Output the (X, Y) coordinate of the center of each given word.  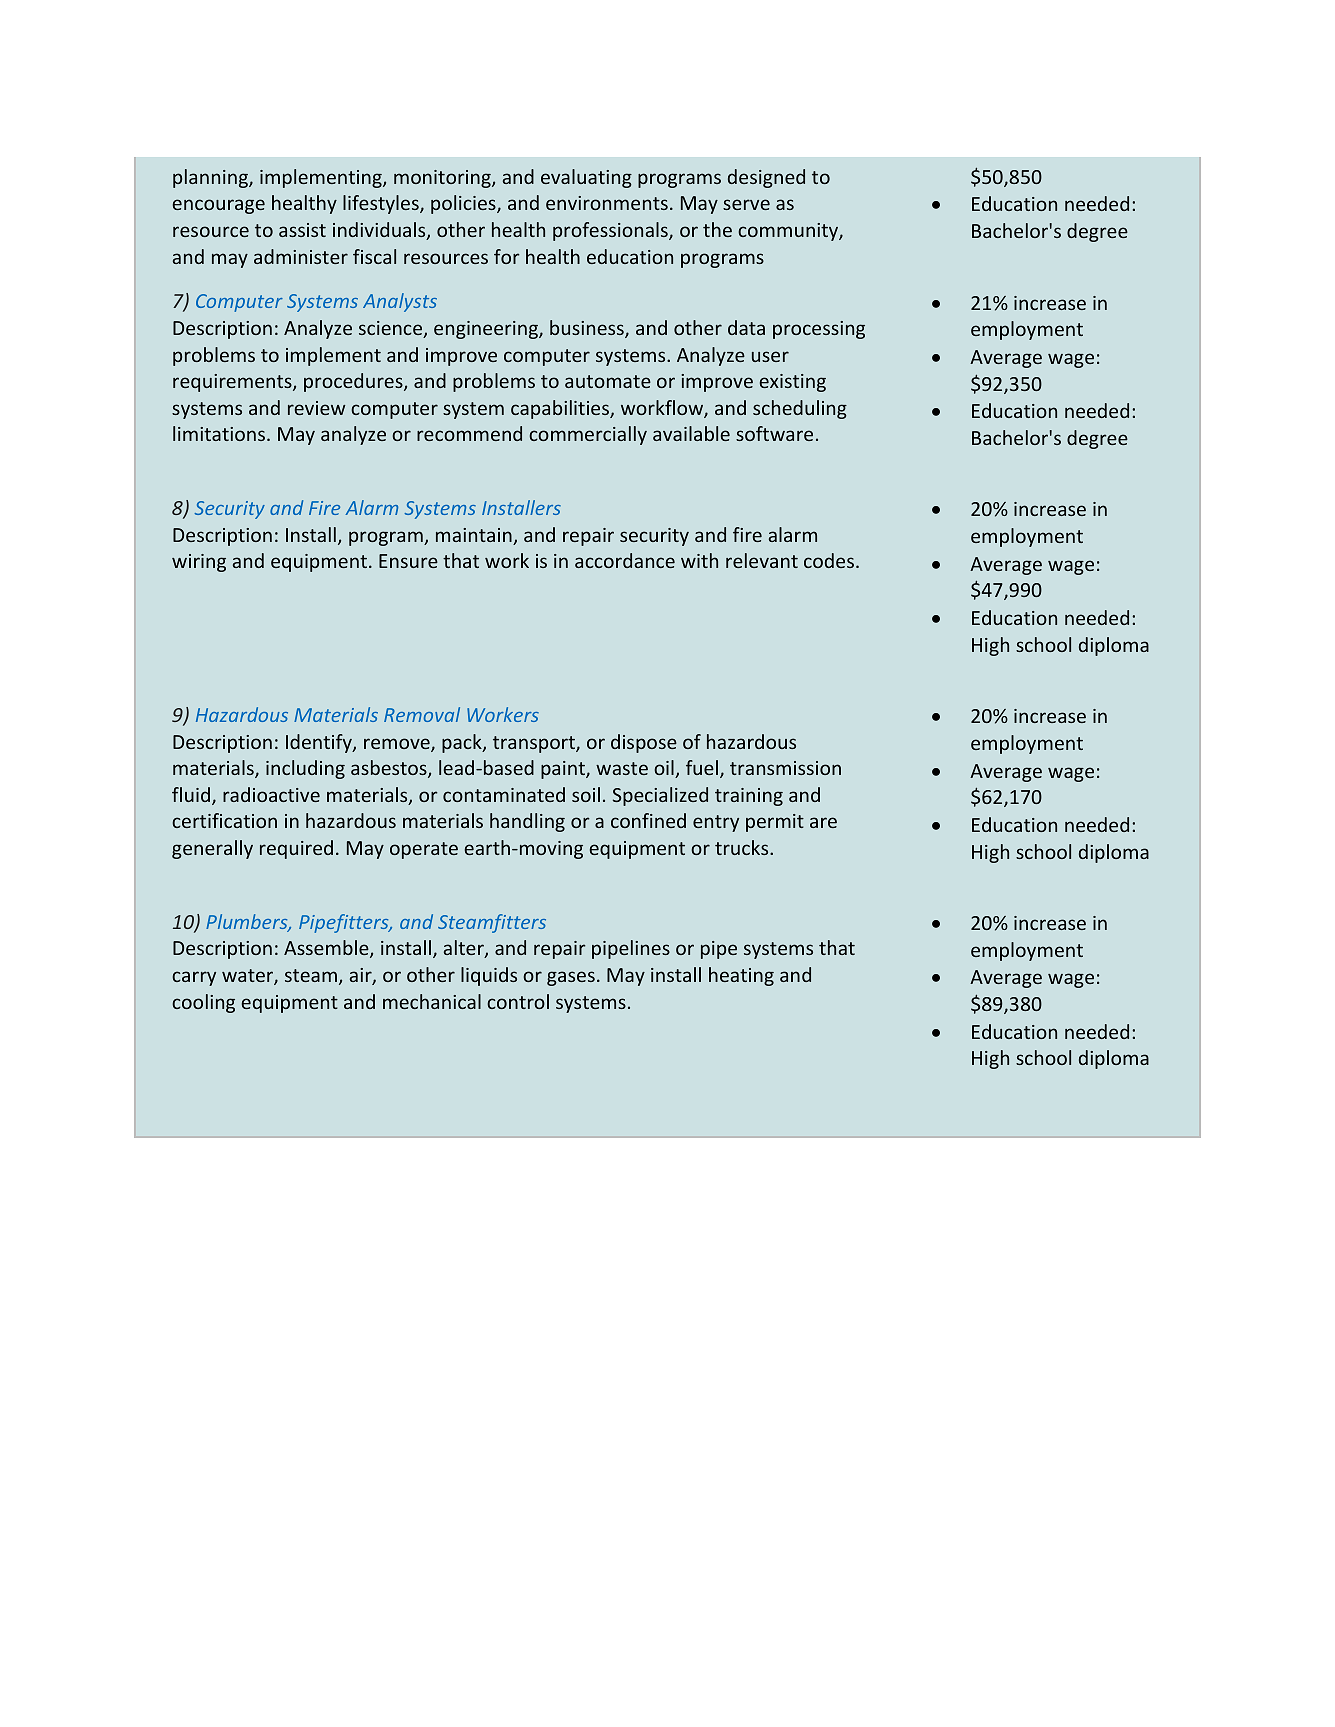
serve (746, 204)
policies (464, 204)
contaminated (504, 794)
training (749, 797)
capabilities (561, 409)
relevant (762, 560)
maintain (475, 536)
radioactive (271, 794)
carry (194, 978)
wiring (199, 563)
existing (793, 383)
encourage (219, 206)
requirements (233, 383)
